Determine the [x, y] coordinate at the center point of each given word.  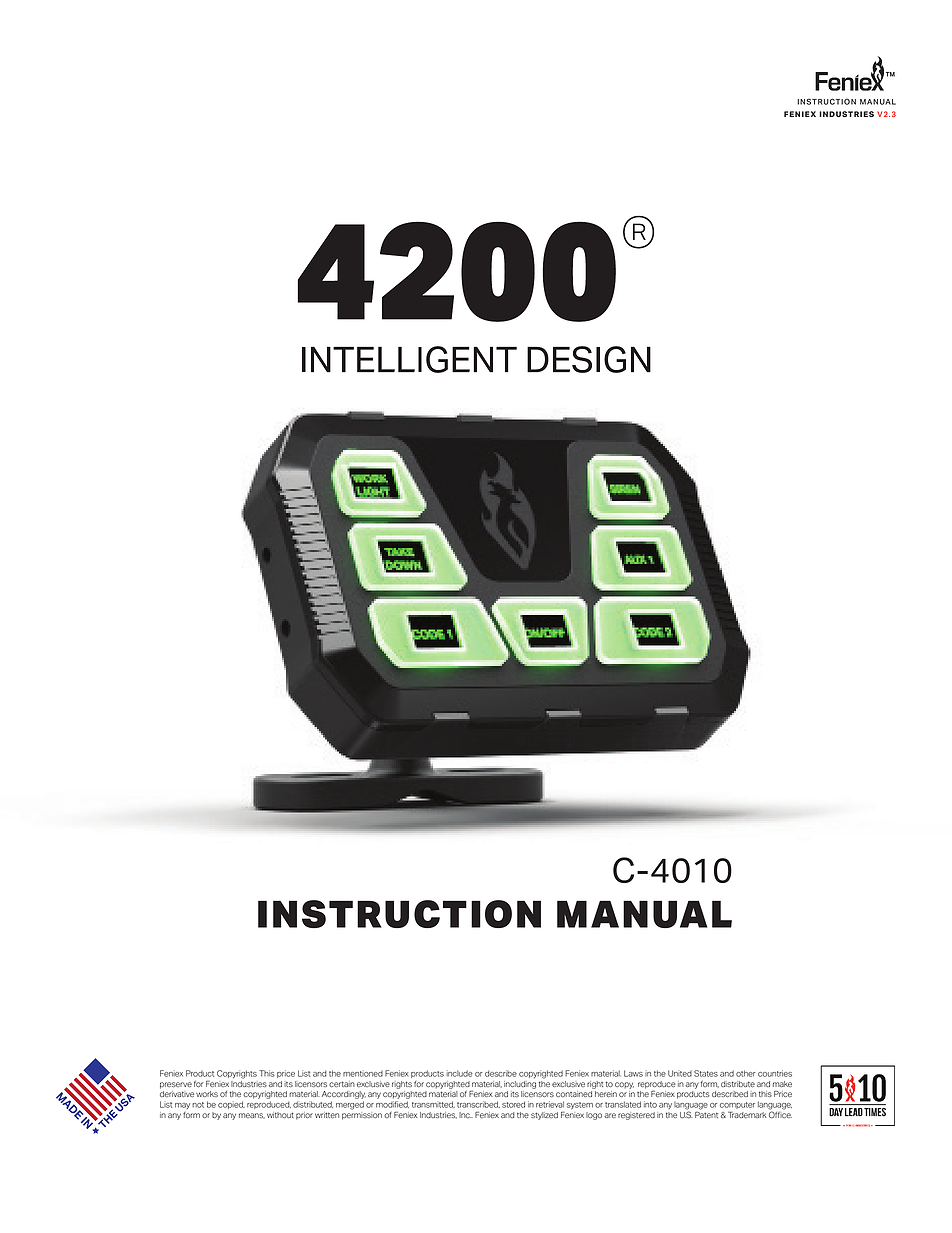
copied [231, 1105]
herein [606, 1094]
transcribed [478, 1104]
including [520, 1085]
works [207, 1094]
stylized [544, 1116]
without [280, 1115]
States [706, 1073]
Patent [706, 1113]
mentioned [363, 1074]
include [459, 1073]
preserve [176, 1085]
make [782, 1084]
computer [737, 1105]
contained [574, 1094]
